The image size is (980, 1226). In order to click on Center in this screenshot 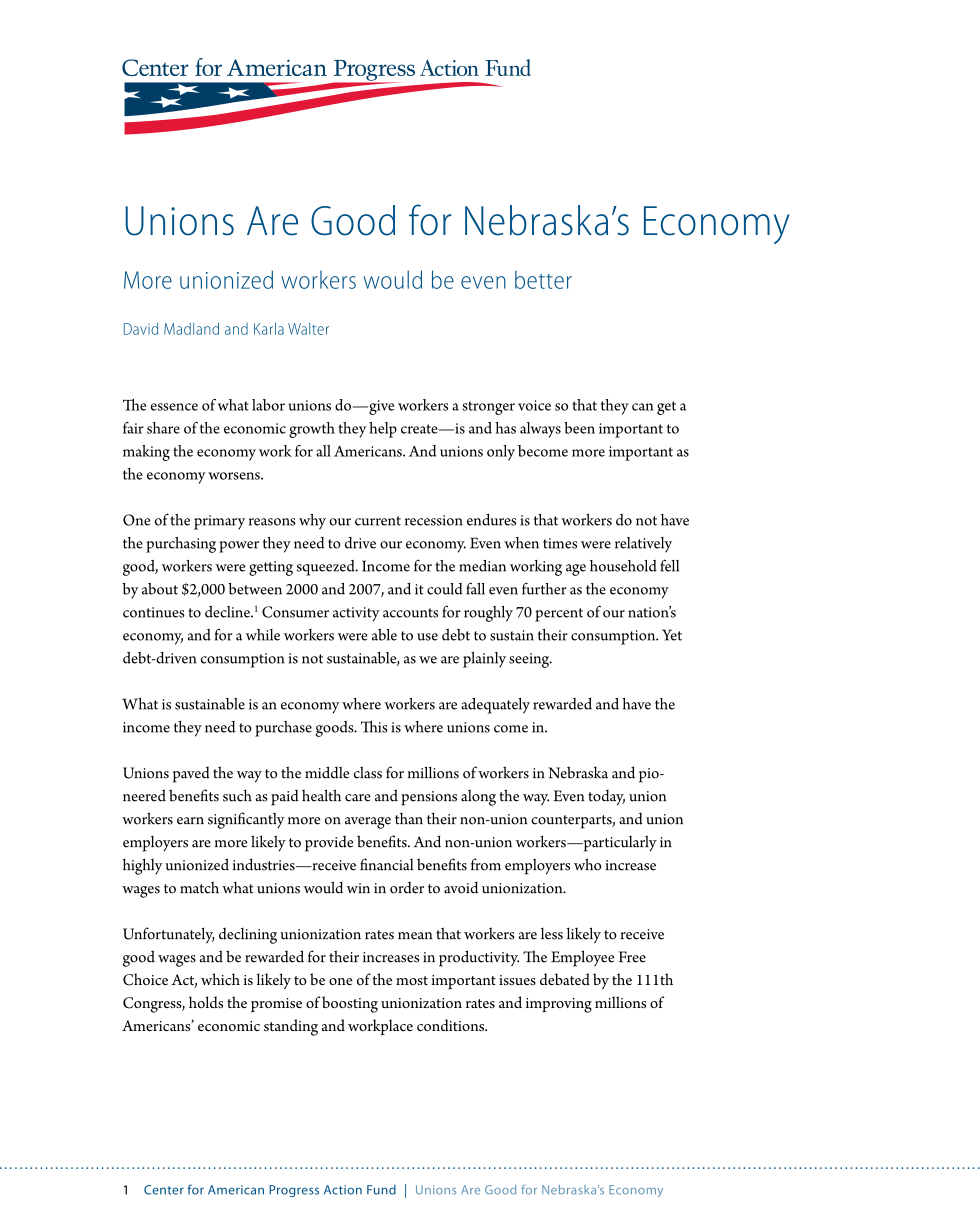, I will do `click(164, 1190)`.
